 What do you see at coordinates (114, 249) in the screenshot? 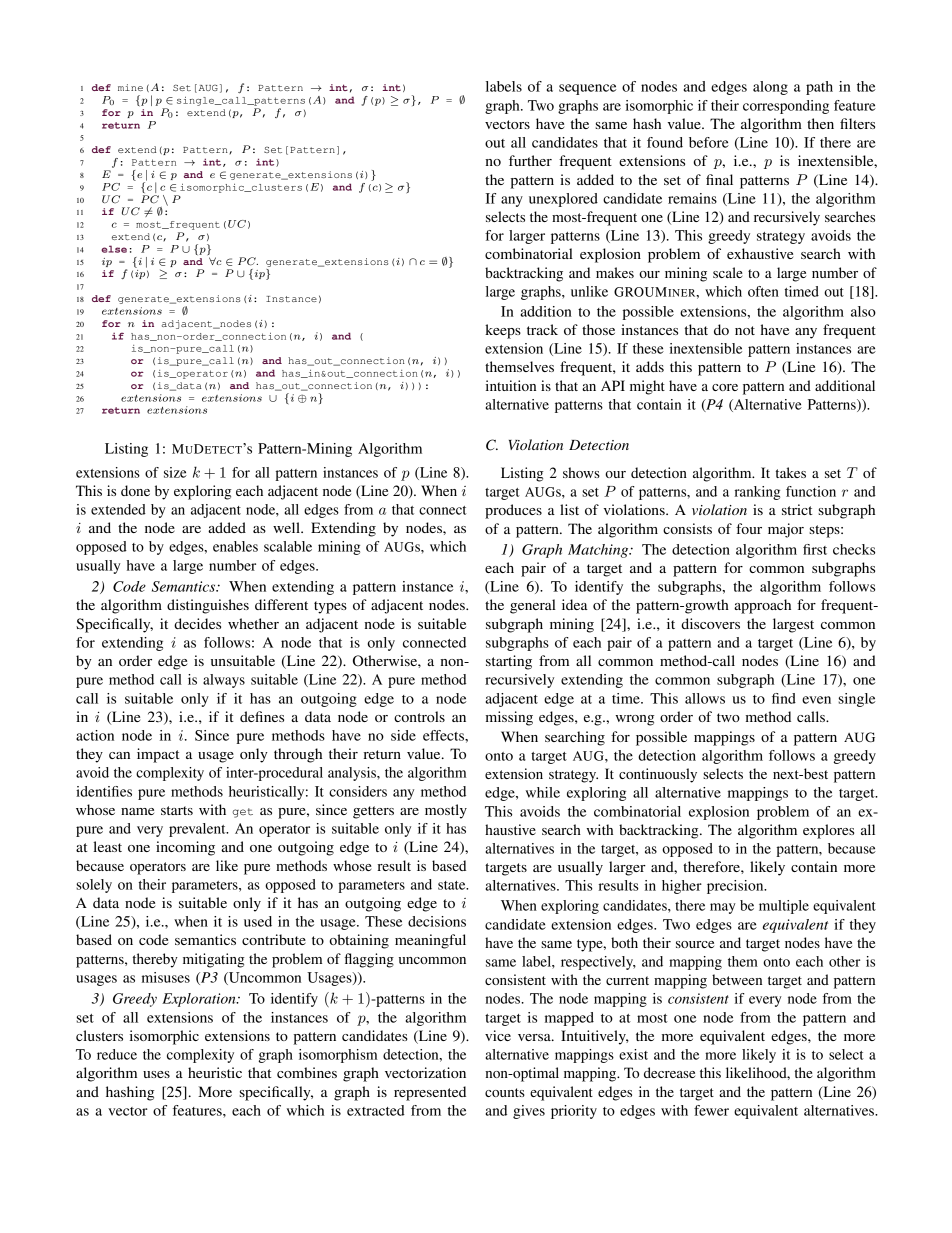
I see `else` at bounding box center [114, 249].
